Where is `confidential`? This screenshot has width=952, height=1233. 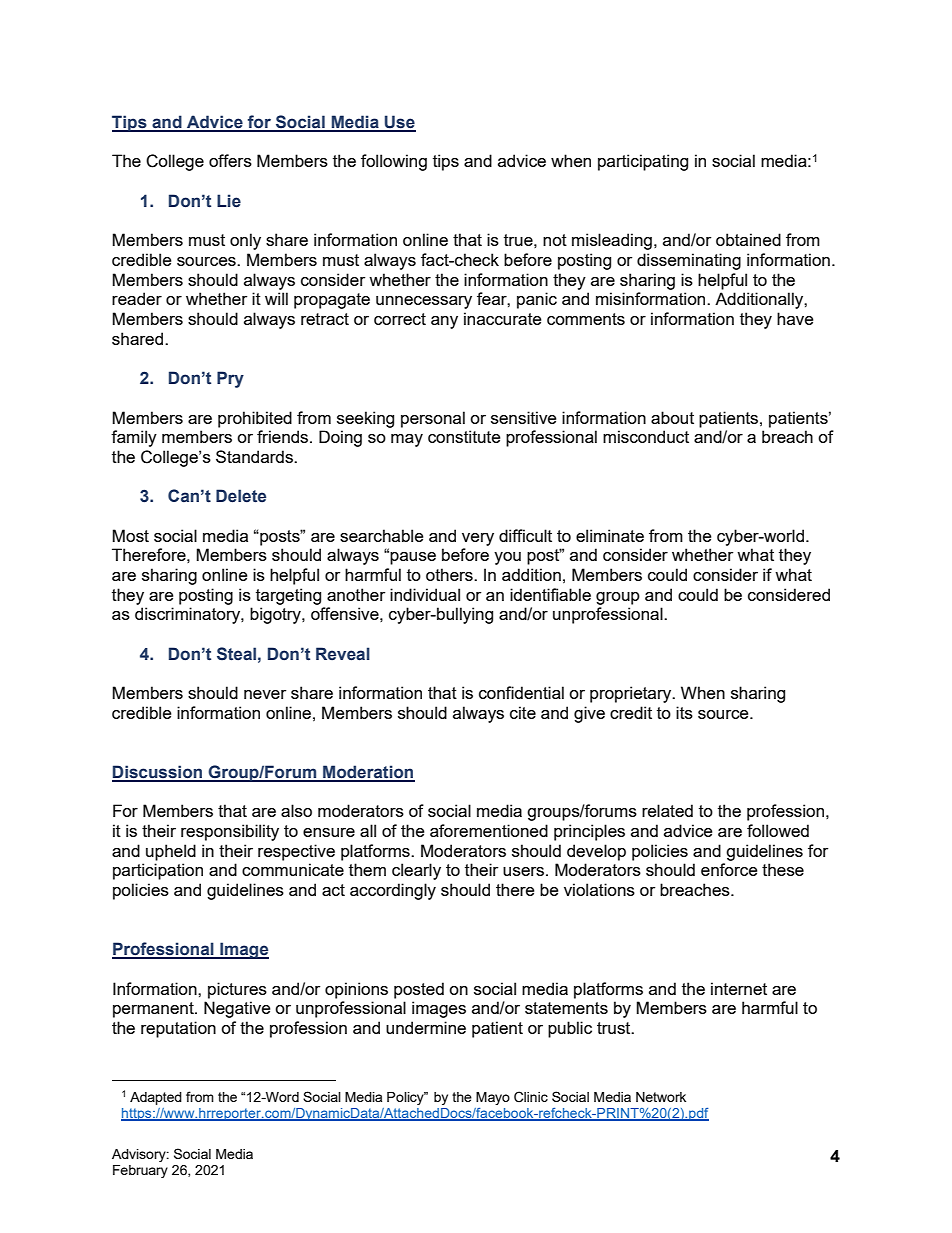
confidential is located at coordinates (521, 692).
